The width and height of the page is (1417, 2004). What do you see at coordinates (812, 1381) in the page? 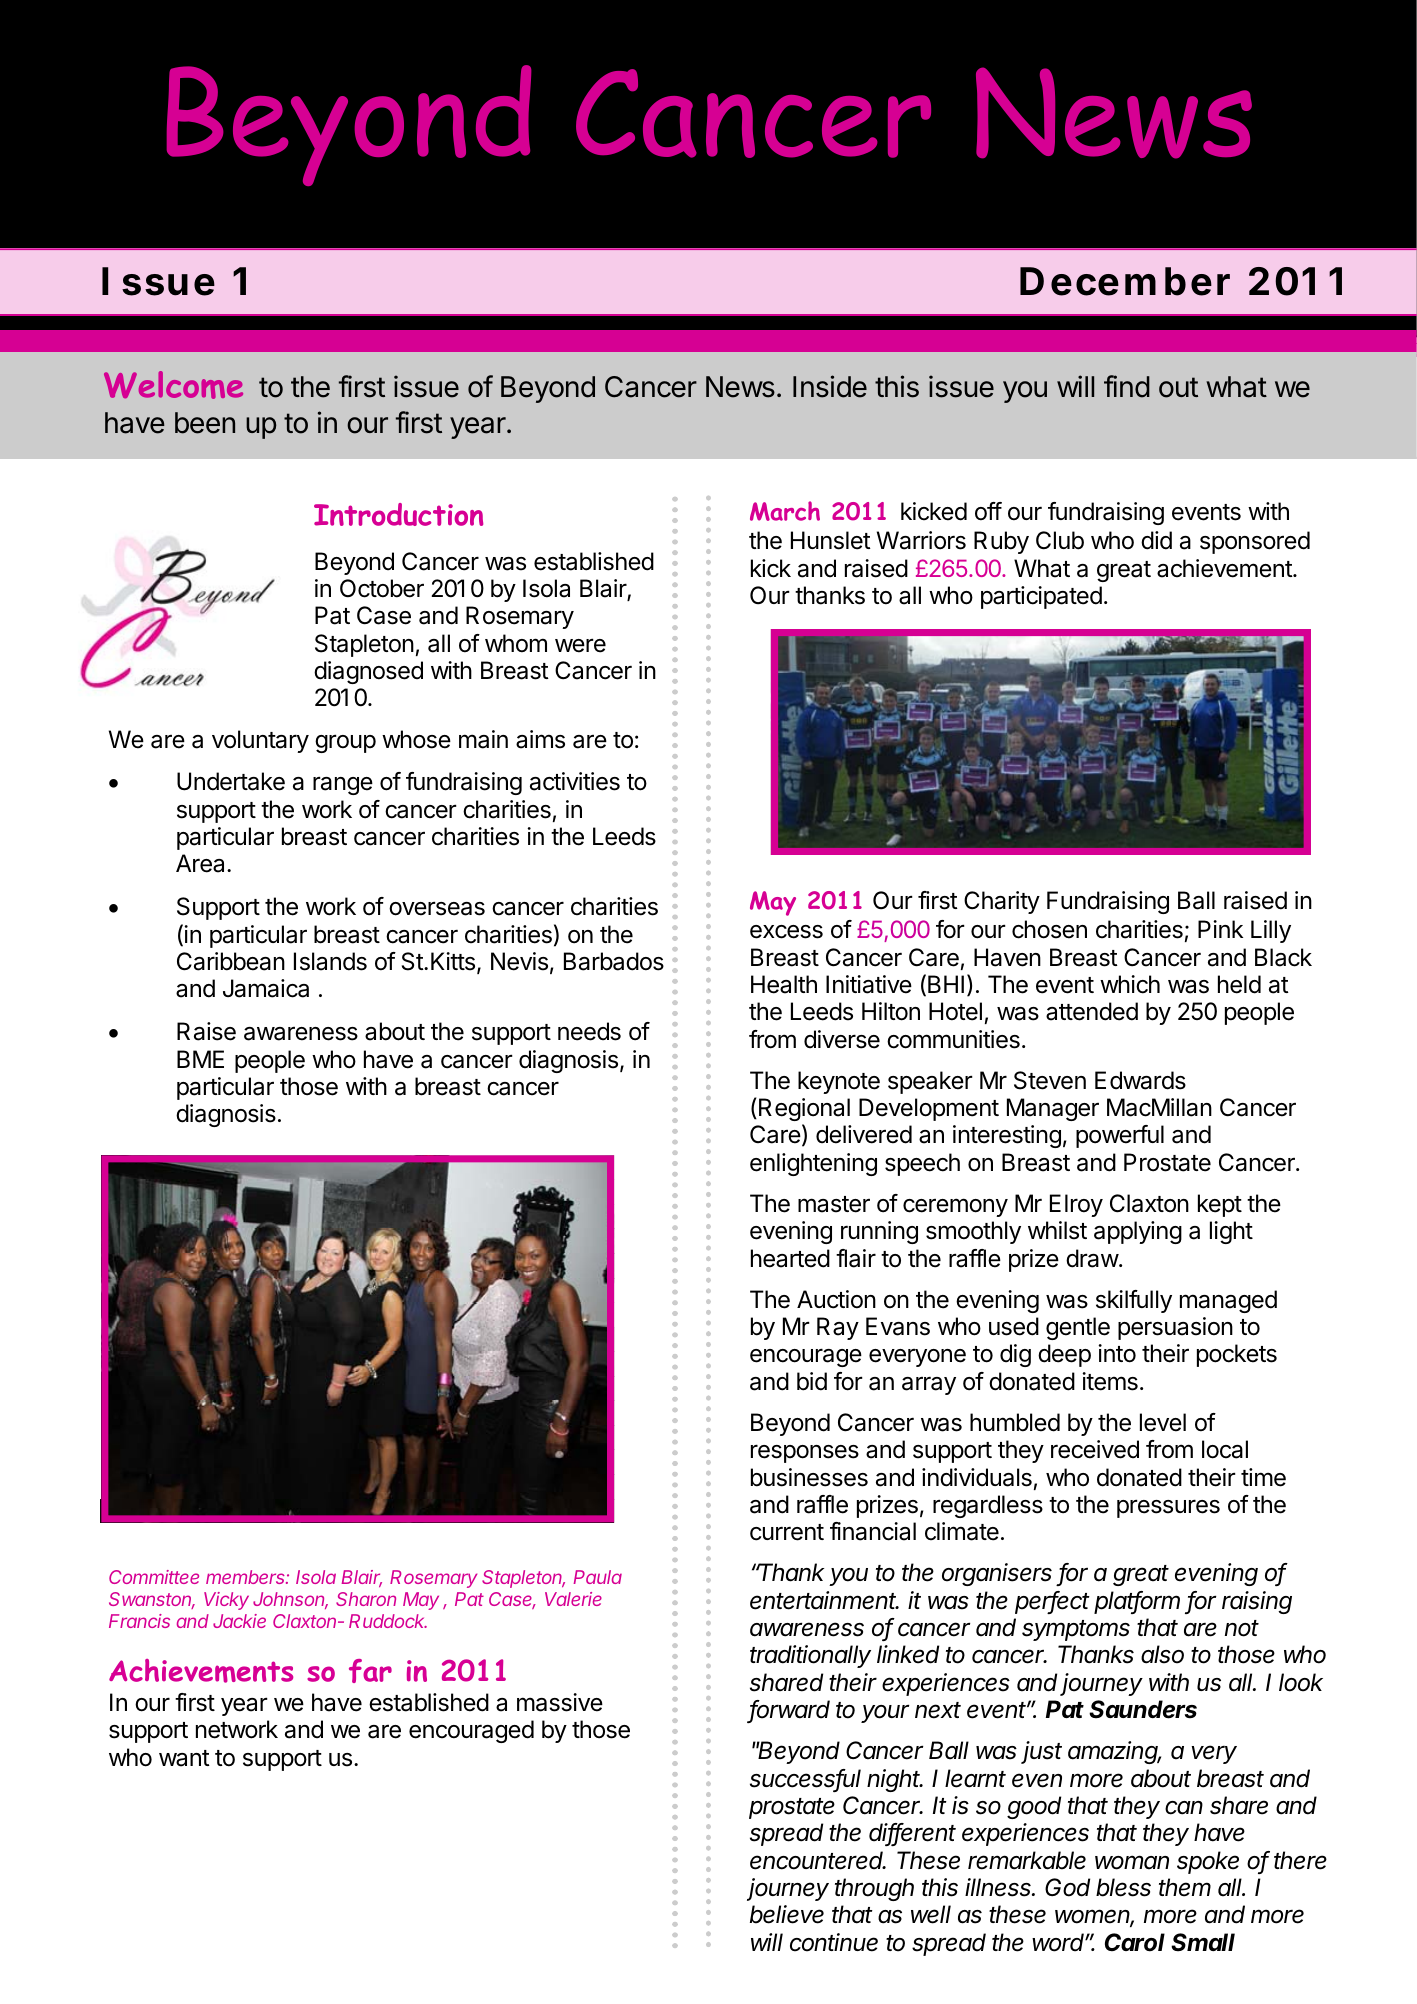
I see `bid` at bounding box center [812, 1381].
